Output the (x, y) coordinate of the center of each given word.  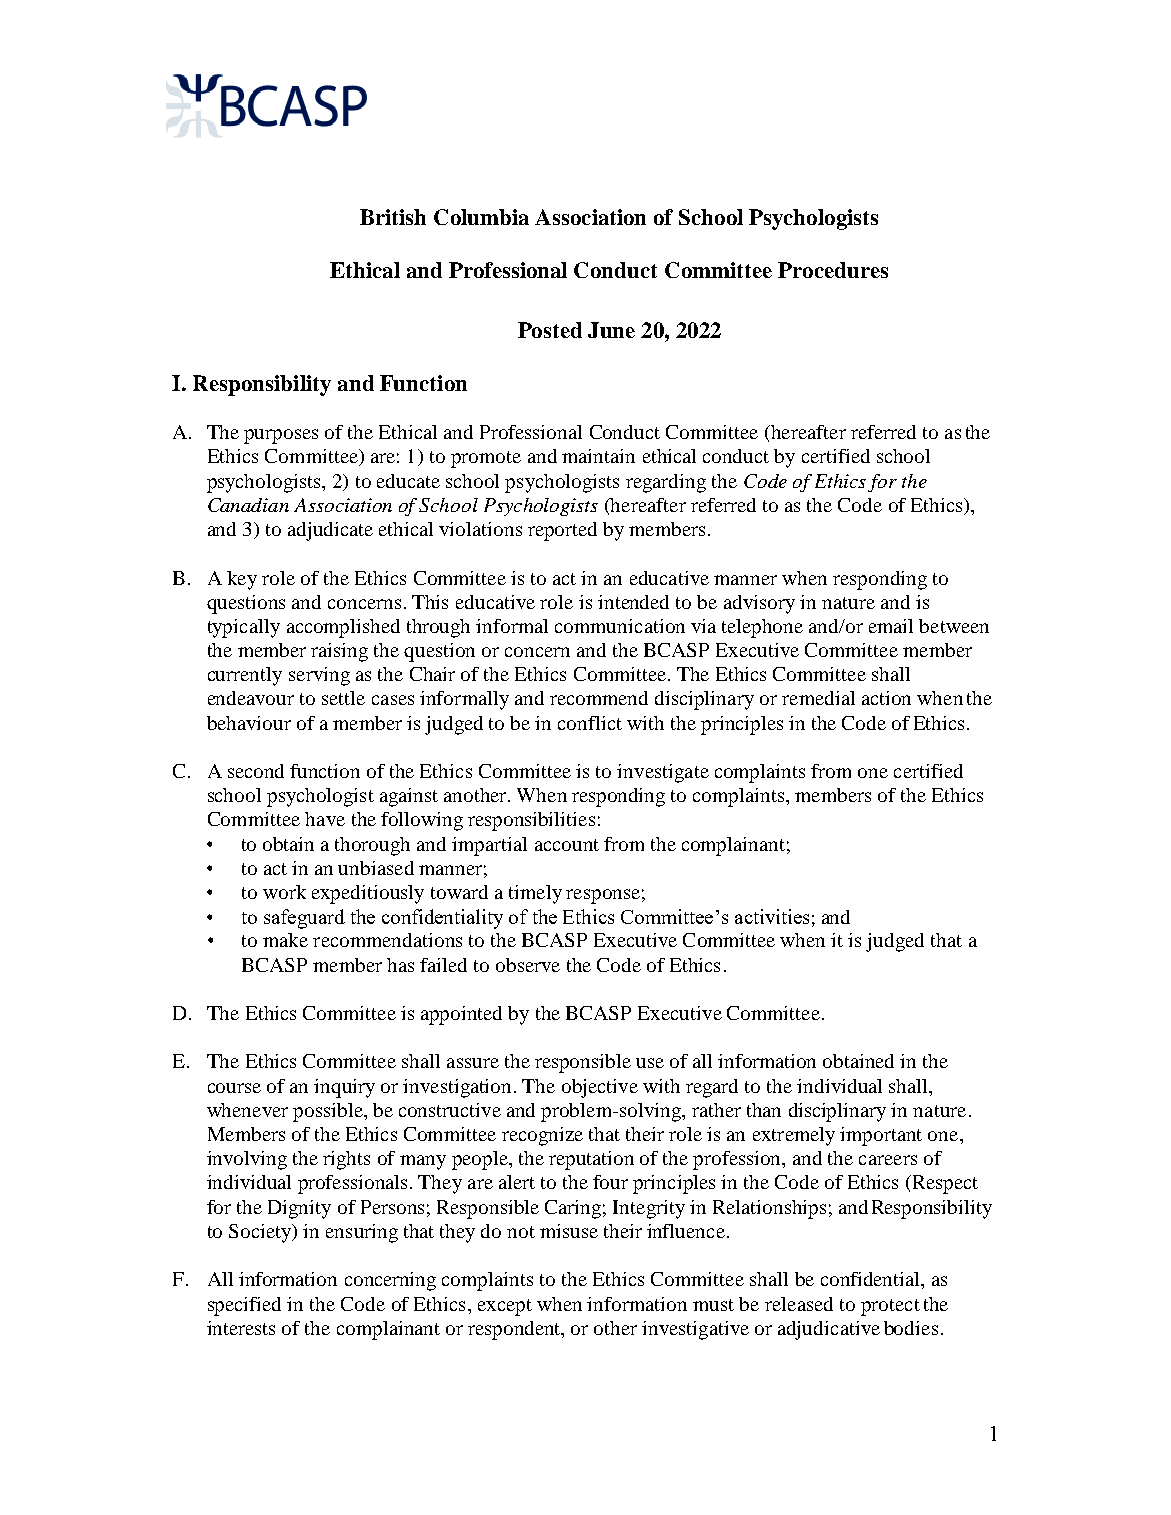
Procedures (833, 270)
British (393, 217)
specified (244, 1306)
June (611, 330)
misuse (569, 1231)
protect (890, 1307)
